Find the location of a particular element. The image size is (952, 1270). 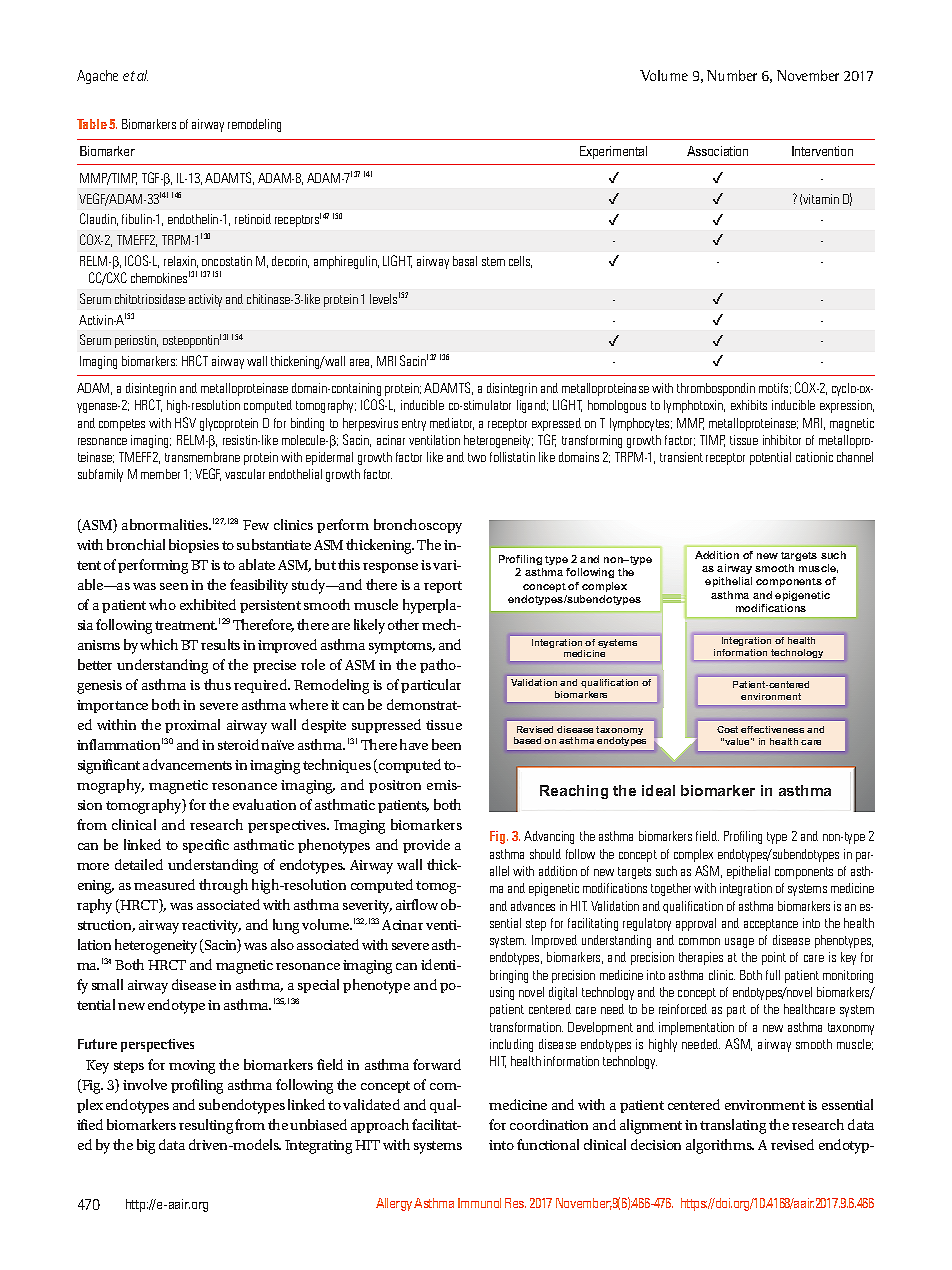

provide is located at coordinates (426, 846).
